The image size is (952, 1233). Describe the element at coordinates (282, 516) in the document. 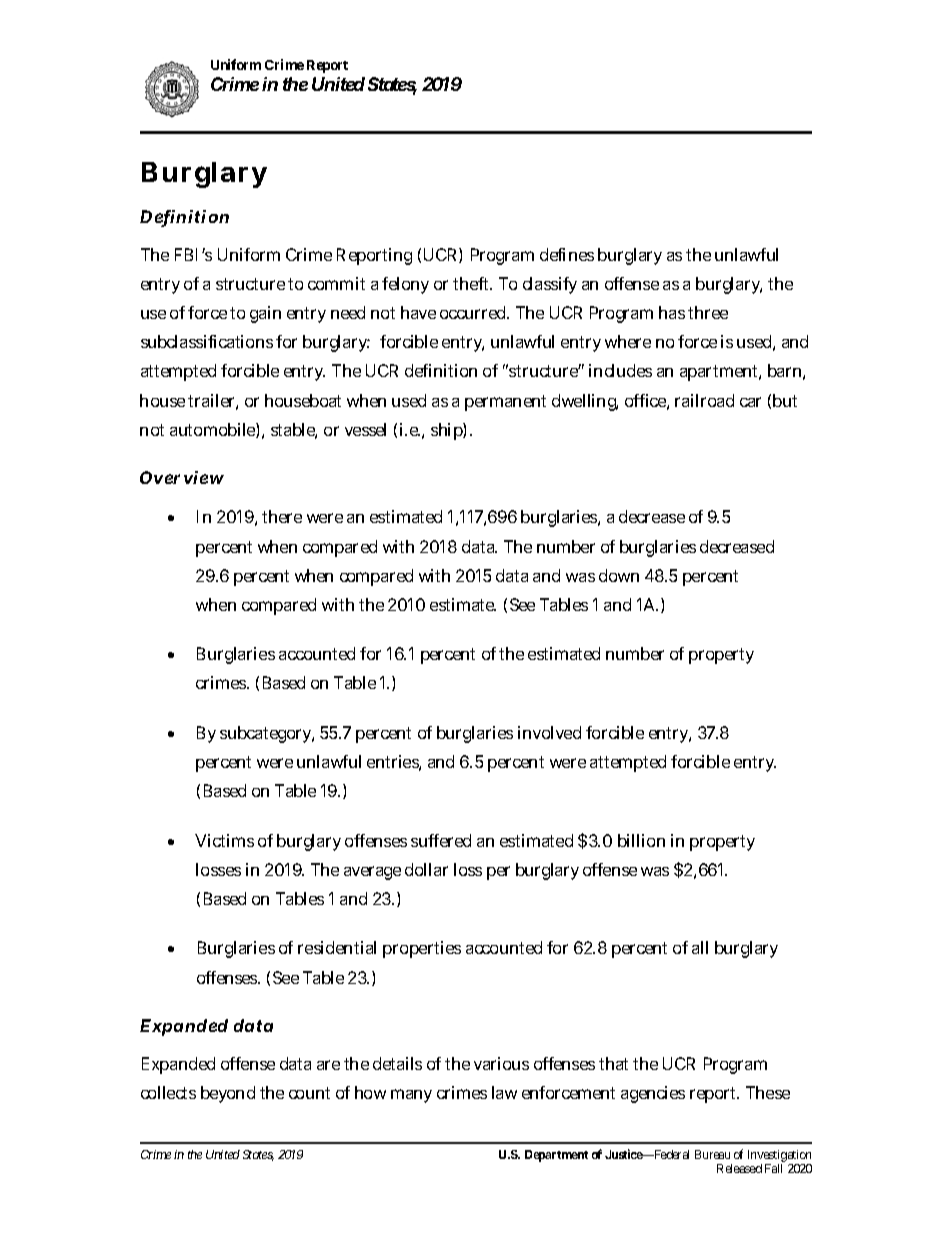

I see `there` at that location.
